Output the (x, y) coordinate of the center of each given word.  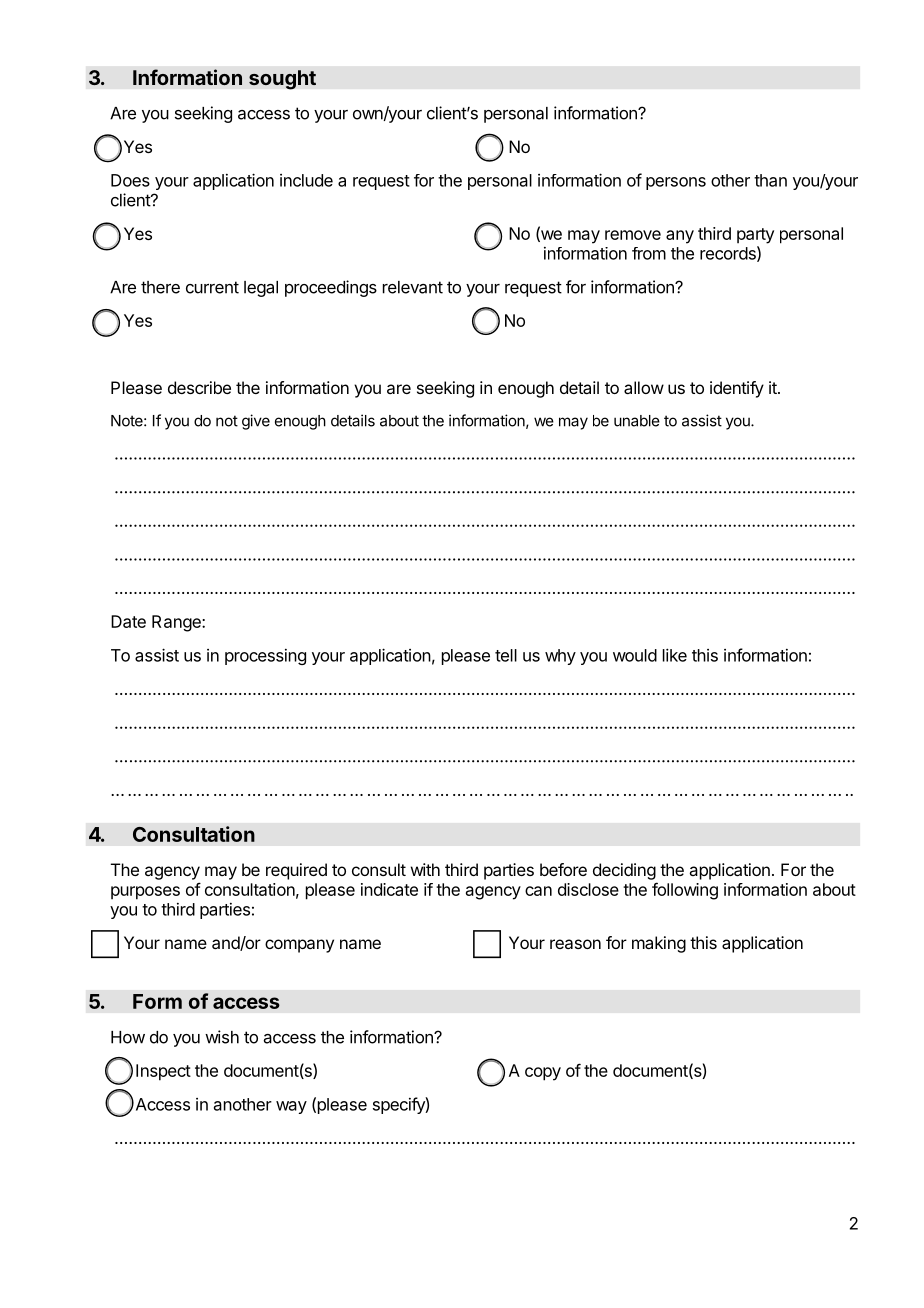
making (659, 944)
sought (282, 80)
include (306, 180)
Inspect (163, 1072)
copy (543, 1074)
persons (676, 183)
